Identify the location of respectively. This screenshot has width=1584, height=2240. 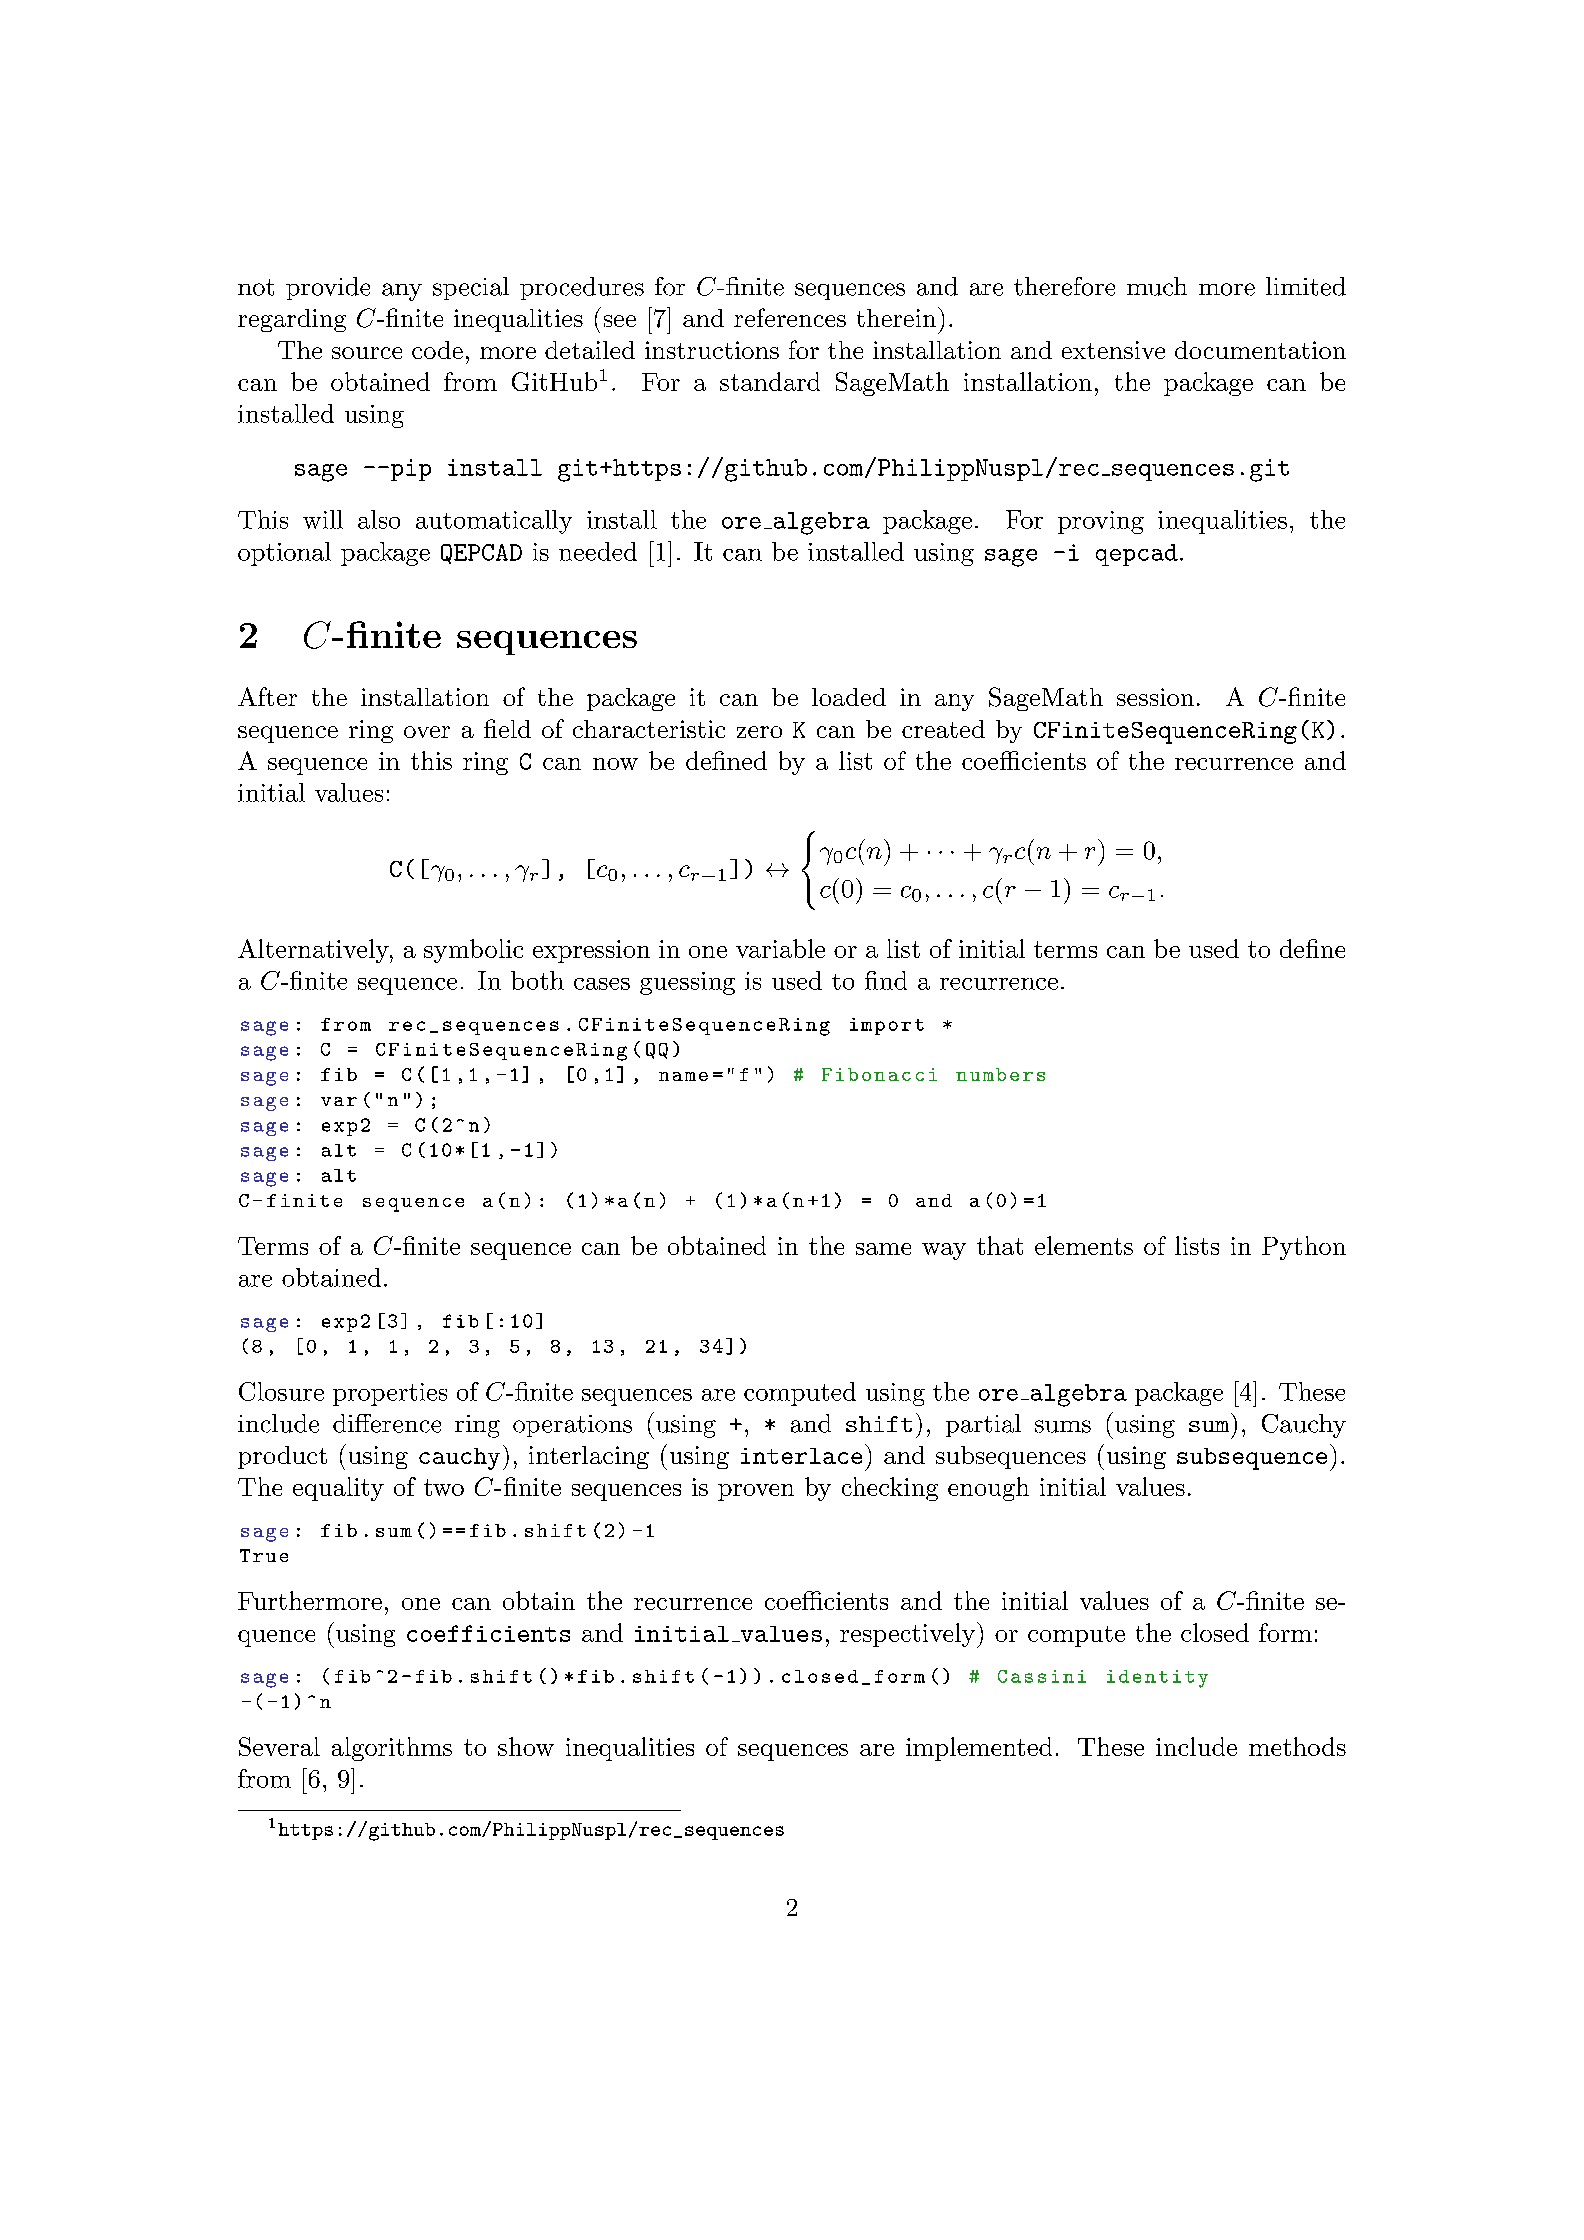
(907, 1635).
